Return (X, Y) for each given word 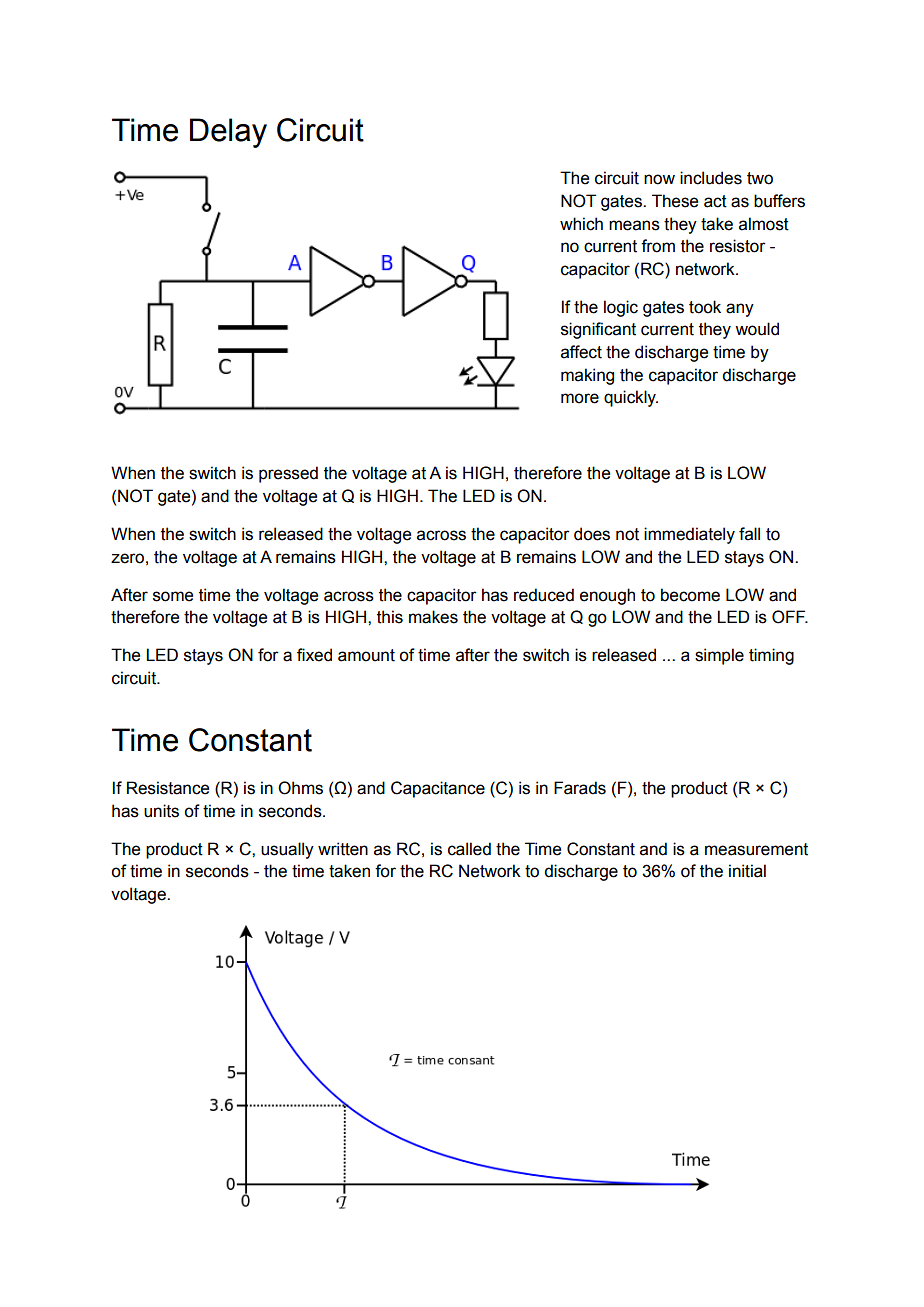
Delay (228, 133)
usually (287, 850)
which (581, 224)
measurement (756, 849)
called (469, 849)
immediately (689, 535)
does (592, 534)
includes (711, 178)
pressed (288, 474)
